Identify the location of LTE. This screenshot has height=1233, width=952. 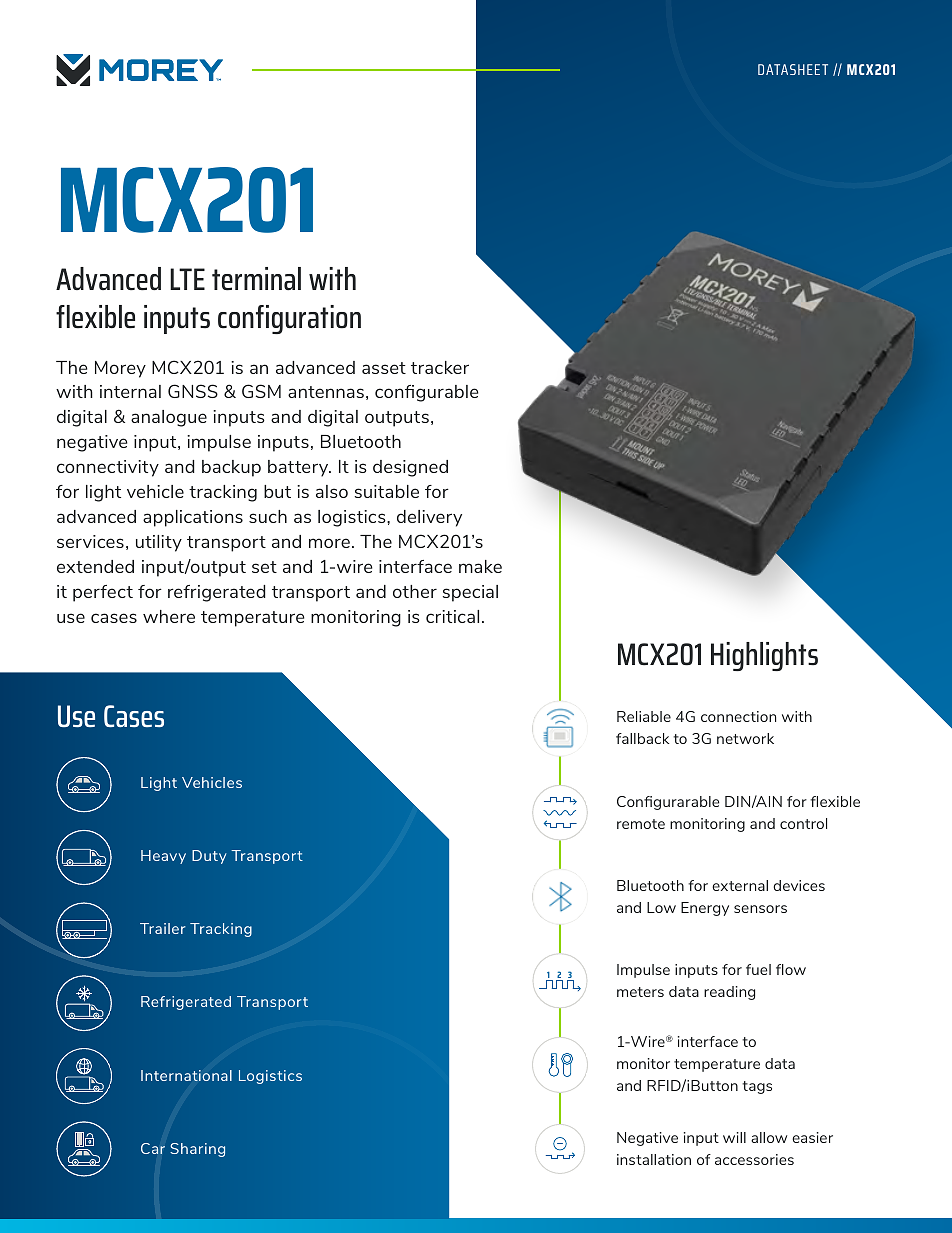
(187, 279).
